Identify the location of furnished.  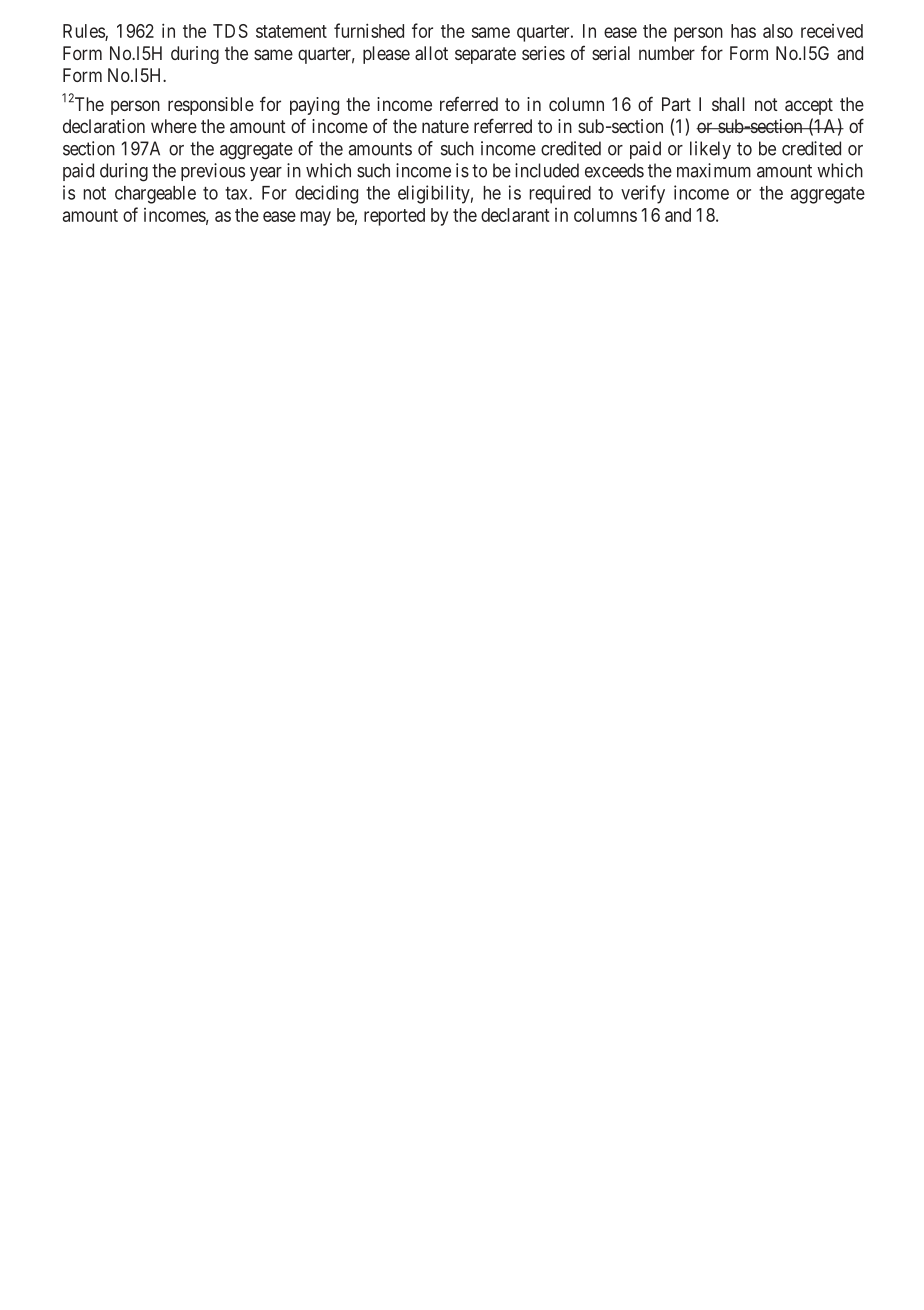
(369, 30).
